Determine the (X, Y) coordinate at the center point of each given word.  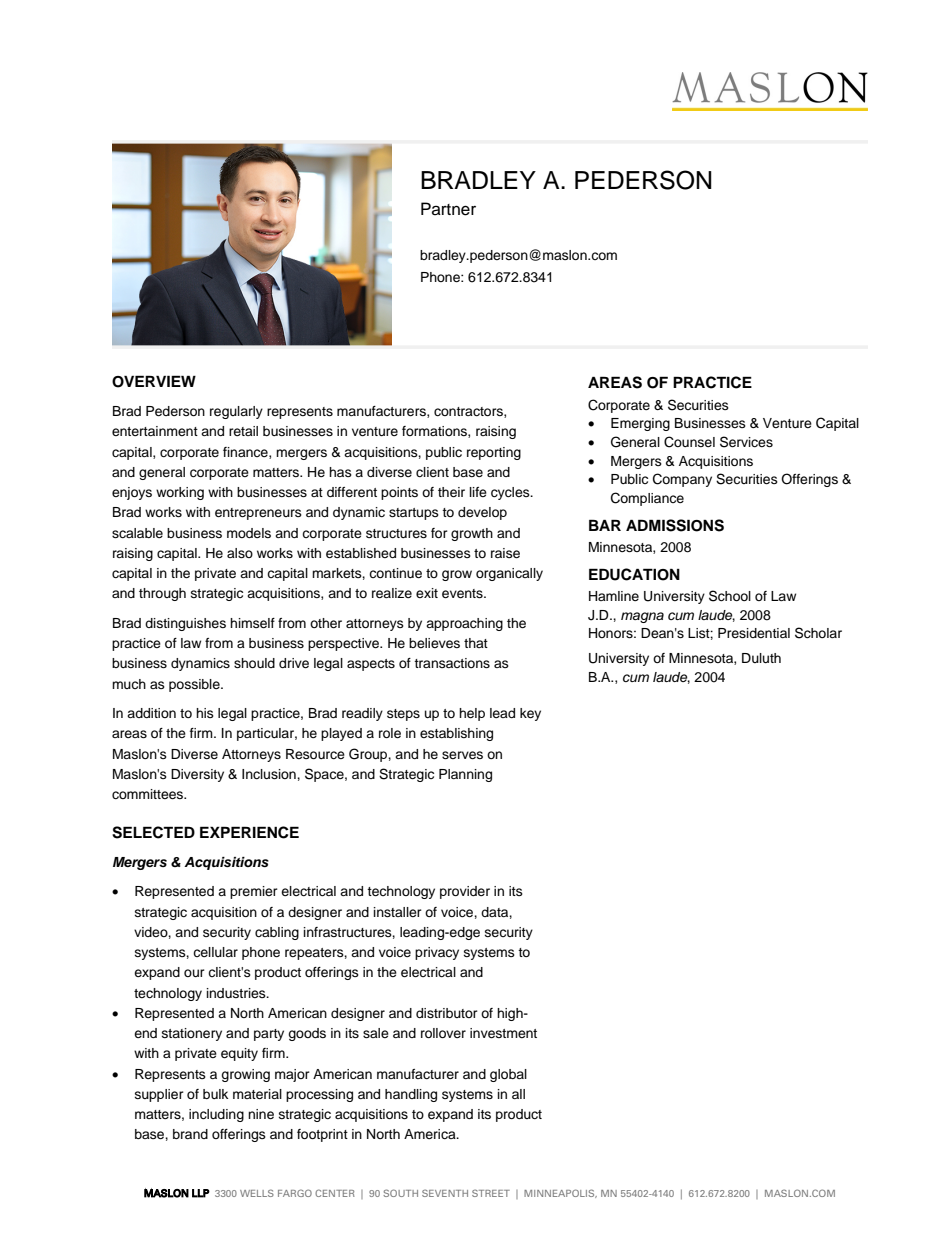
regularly (236, 412)
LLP (201, 1193)
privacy (437, 953)
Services (746, 442)
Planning (465, 775)
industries (237, 993)
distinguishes (185, 624)
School (730, 596)
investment (503, 1033)
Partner (448, 209)
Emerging (640, 424)
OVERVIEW (154, 381)
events (463, 593)
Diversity (197, 775)
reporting (494, 453)
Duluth (761, 658)
